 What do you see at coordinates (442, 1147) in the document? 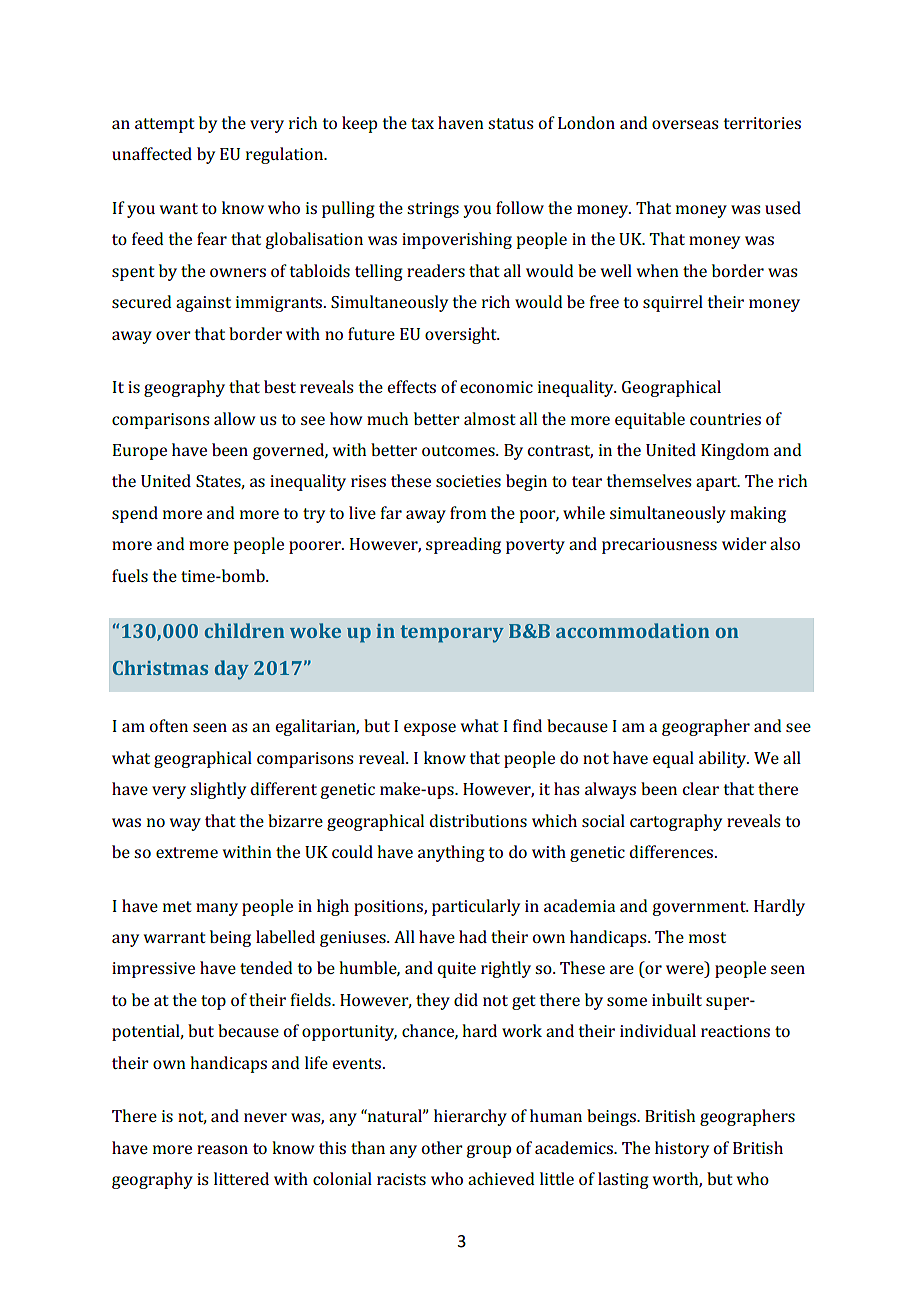
I see `other` at bounding box center [442, 1147].
